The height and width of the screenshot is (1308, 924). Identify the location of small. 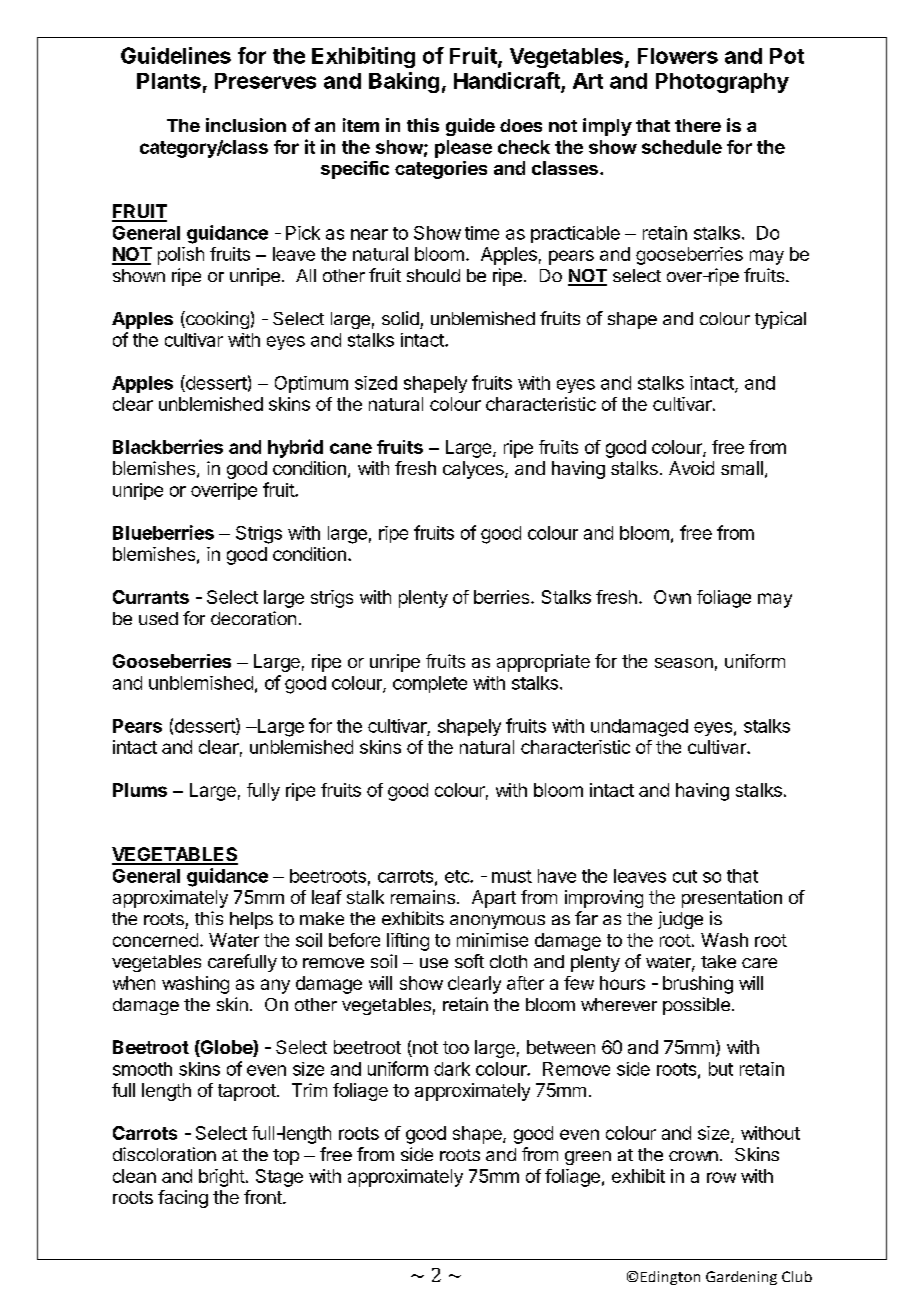
(742, 468).
